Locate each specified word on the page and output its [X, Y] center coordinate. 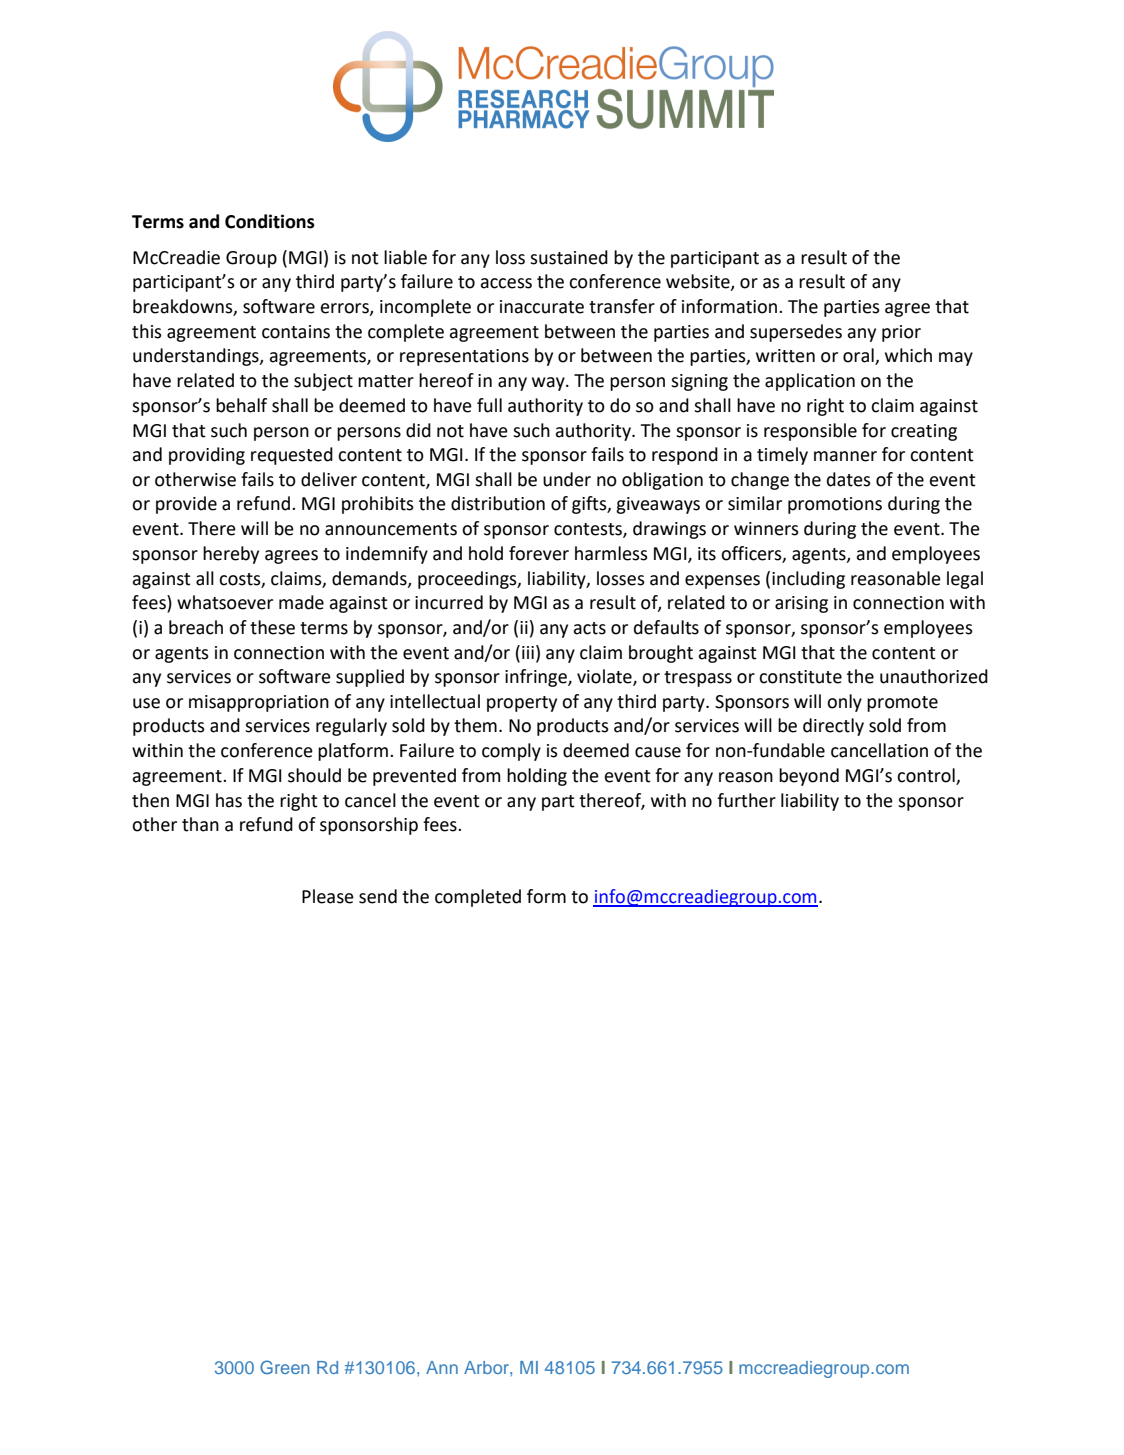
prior [901, 333]
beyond [809, 777]
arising [801, 604]
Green [284, 1367]
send [378, 896]
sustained [569, 257]
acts [589, 628]
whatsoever [225, 602]
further [746, 800]
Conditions [270, 221]
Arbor [487, 1367]
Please [328, 896]
